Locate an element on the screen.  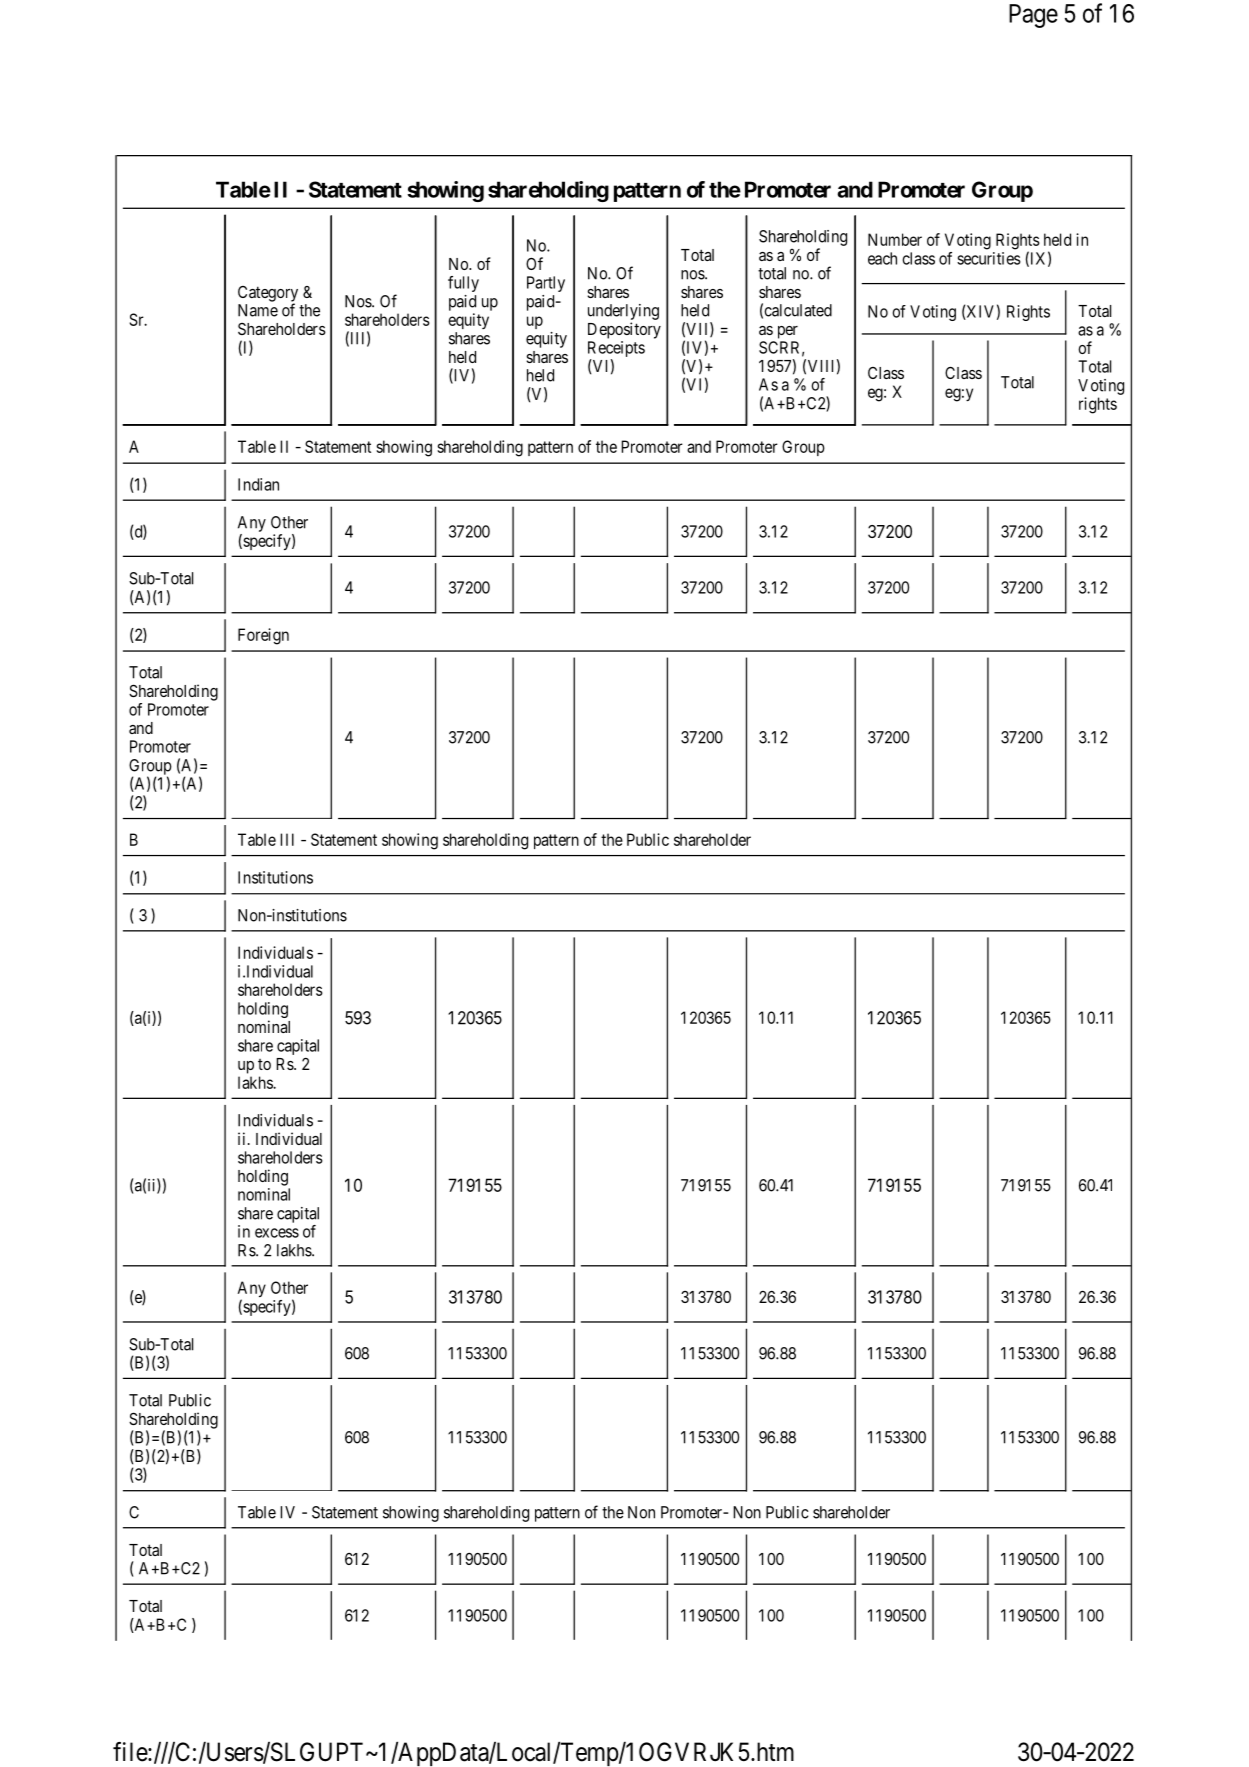
Depository is located at coordinates (624, 330).
